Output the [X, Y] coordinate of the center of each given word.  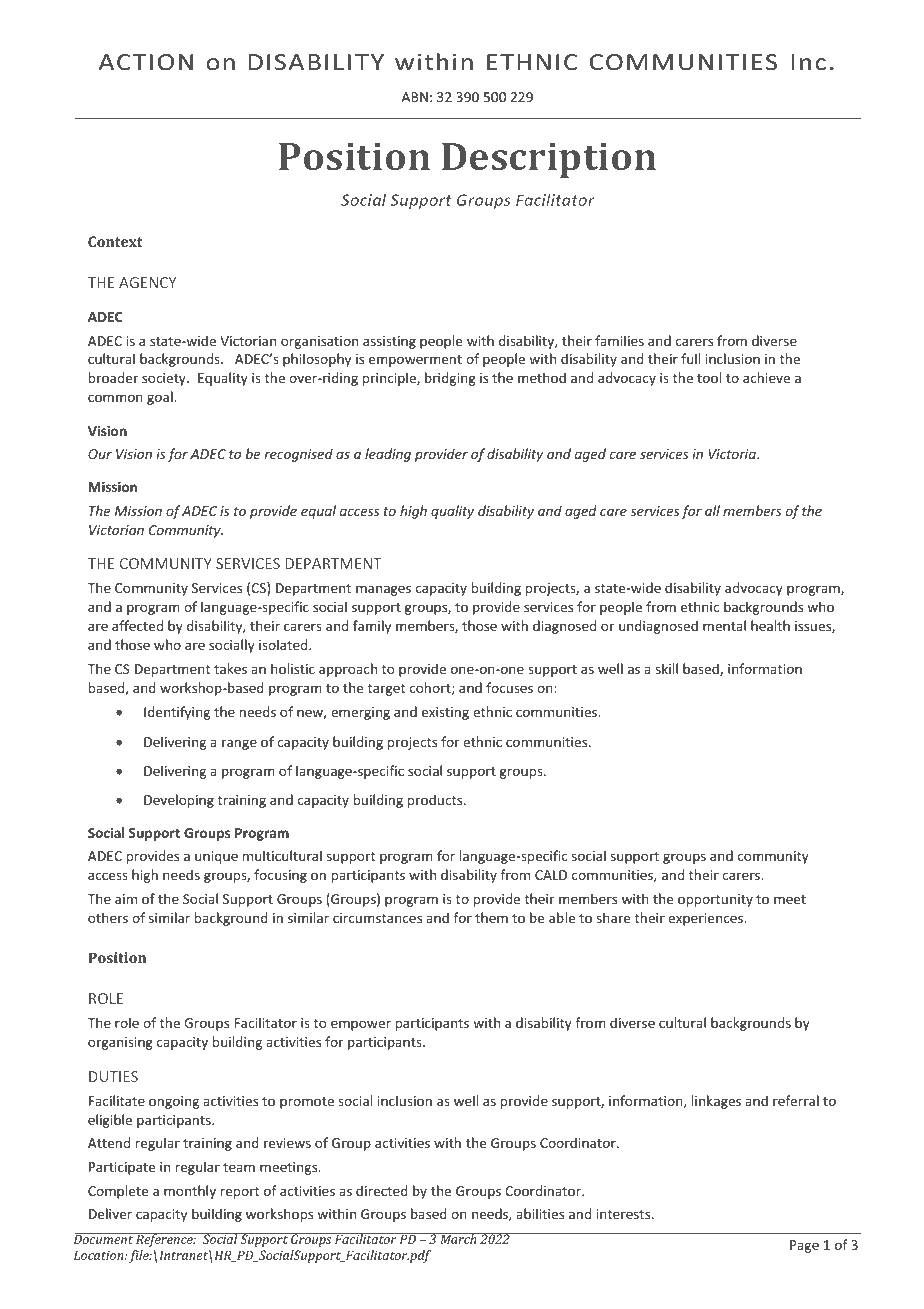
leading [388, 455]
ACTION [146, 62]
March [458, 1238]
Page [804, 1246]
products [436, 801]
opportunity [715, 900]
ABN [415, 97]
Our [100, 454]
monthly [190, 1192]
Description [549, 160]
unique [216, 857]
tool [709, 377]
